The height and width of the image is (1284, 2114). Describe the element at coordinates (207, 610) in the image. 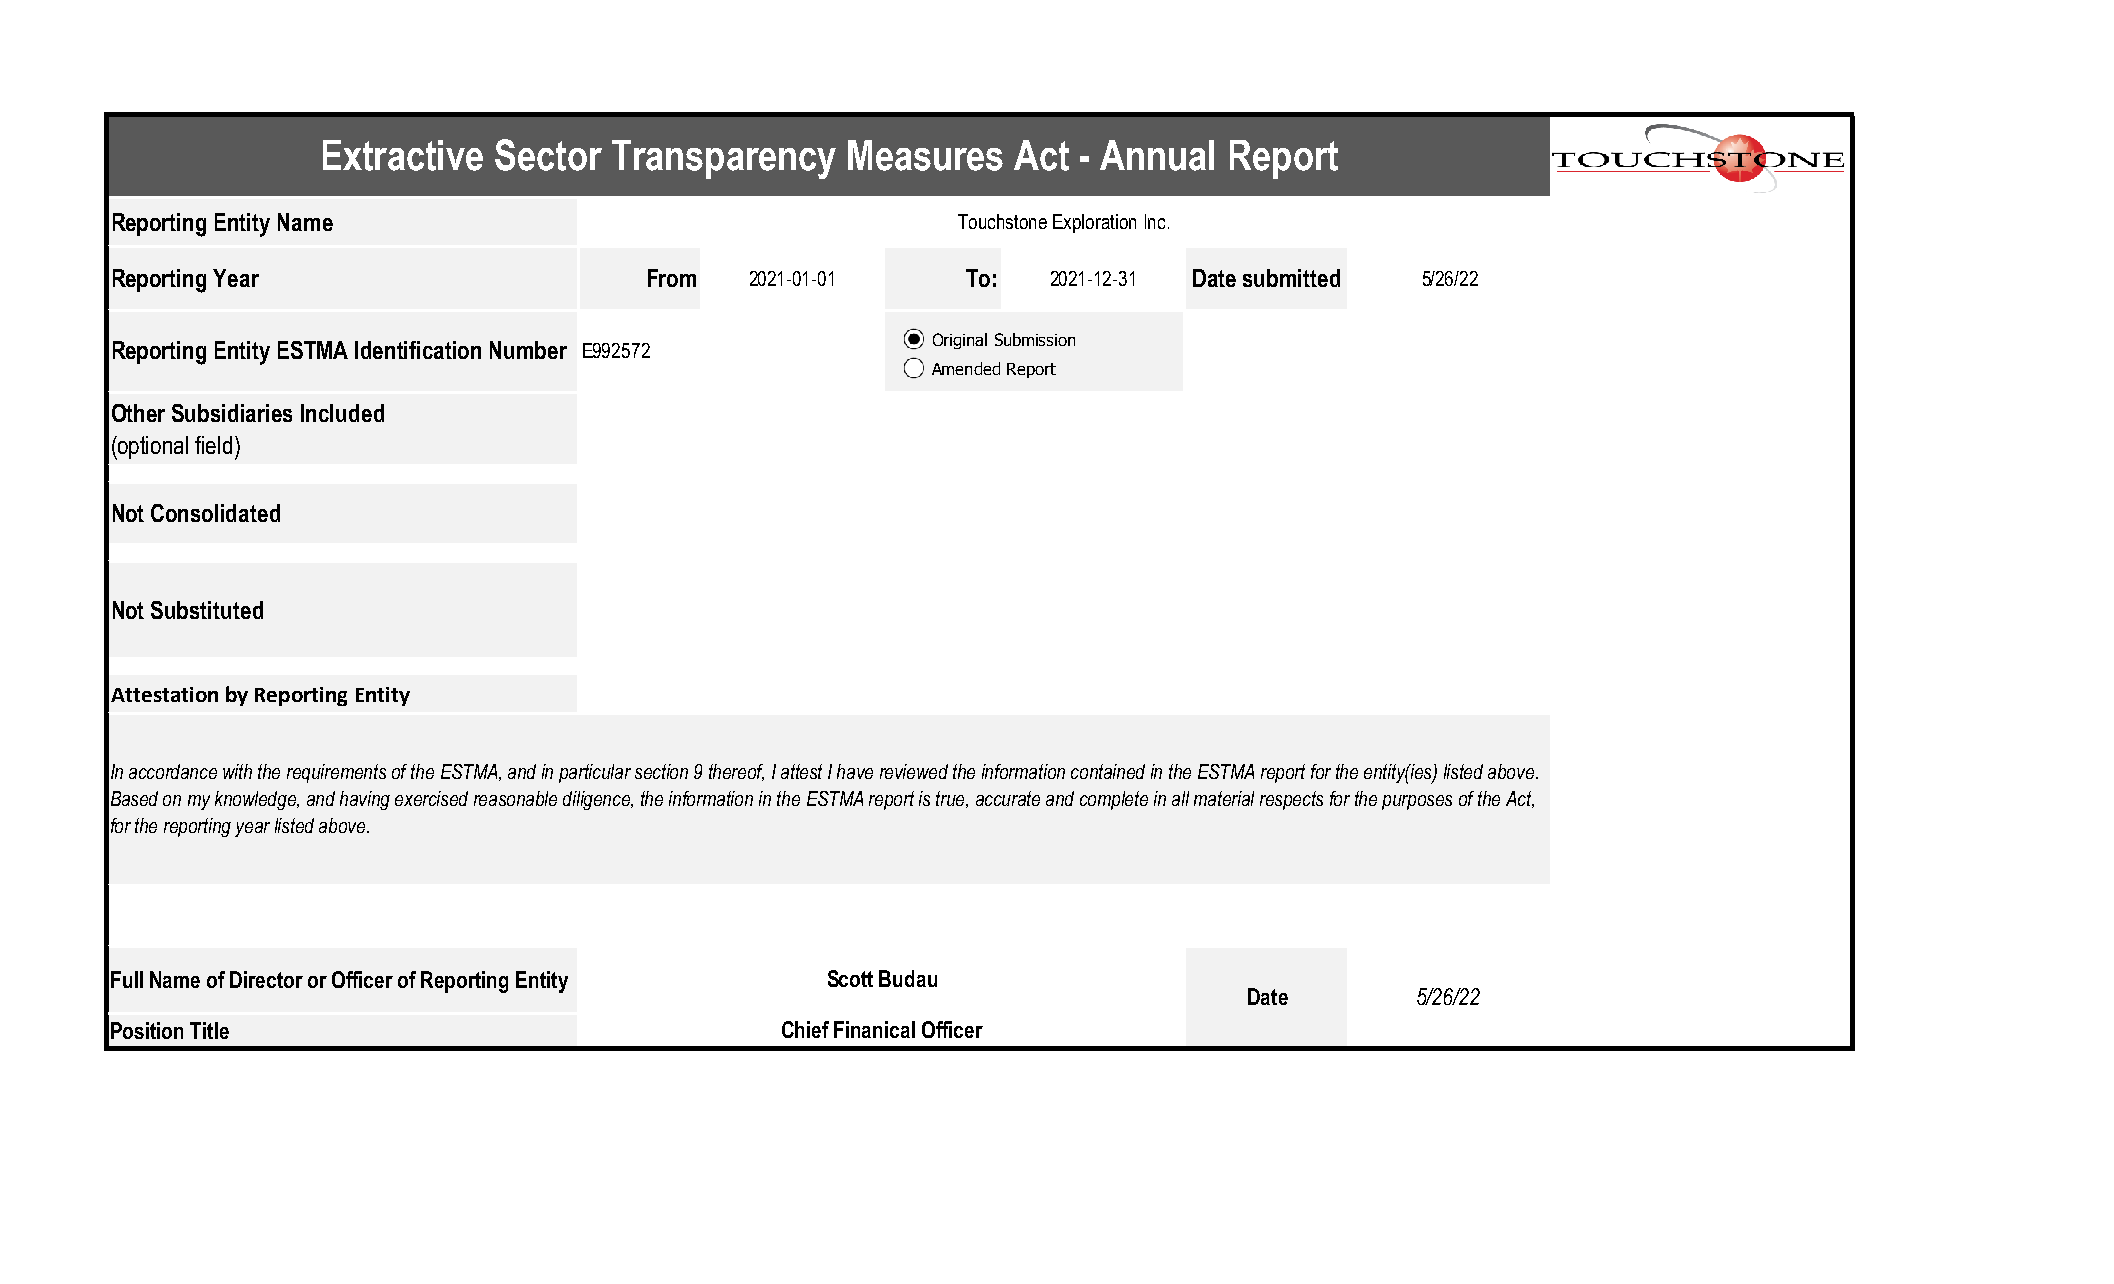

I see `Substituted` at that location.
